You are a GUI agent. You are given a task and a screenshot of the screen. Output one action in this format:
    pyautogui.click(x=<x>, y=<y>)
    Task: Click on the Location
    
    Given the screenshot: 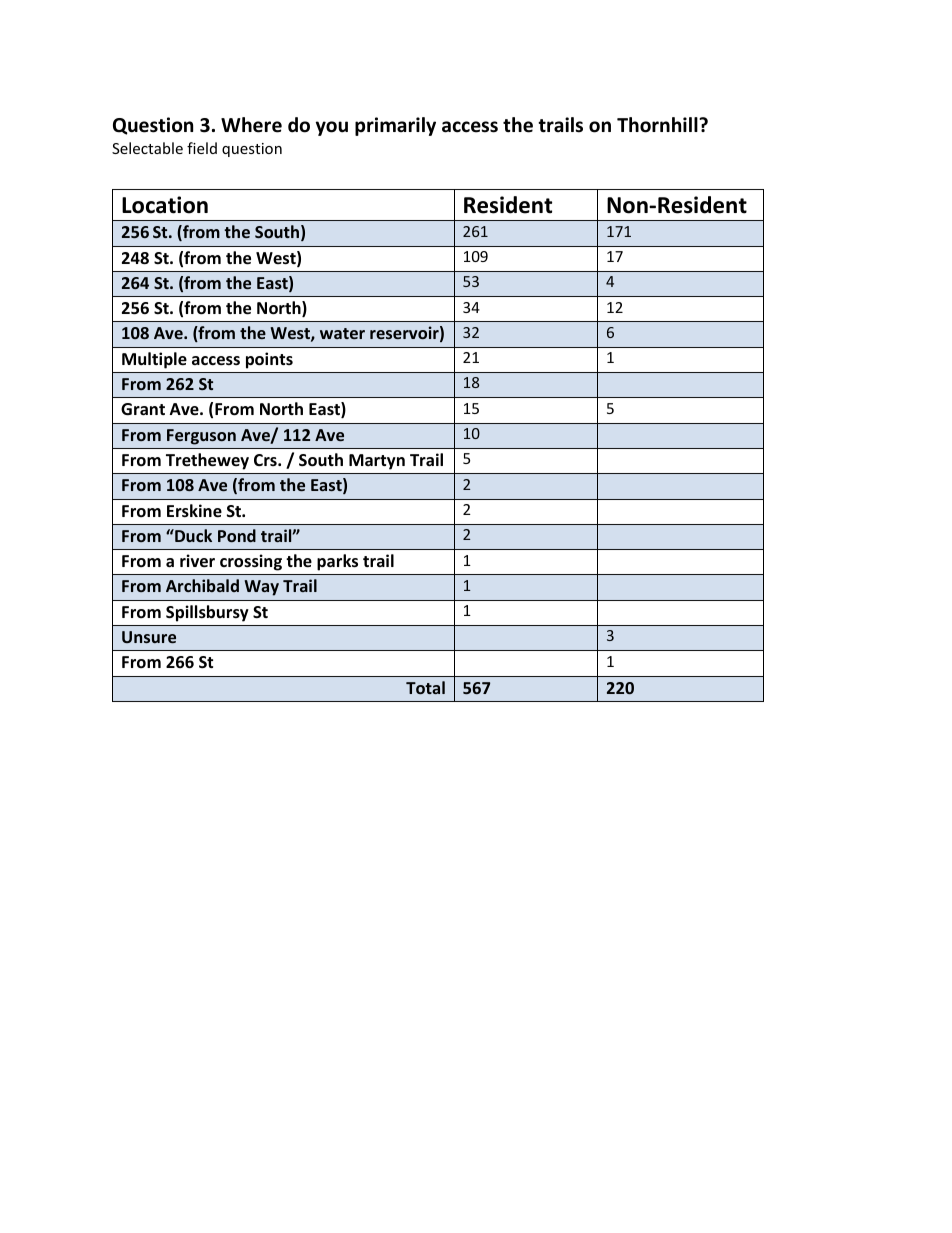 What is the action you would take?
    pyautogui.click(x=165, y=205)
